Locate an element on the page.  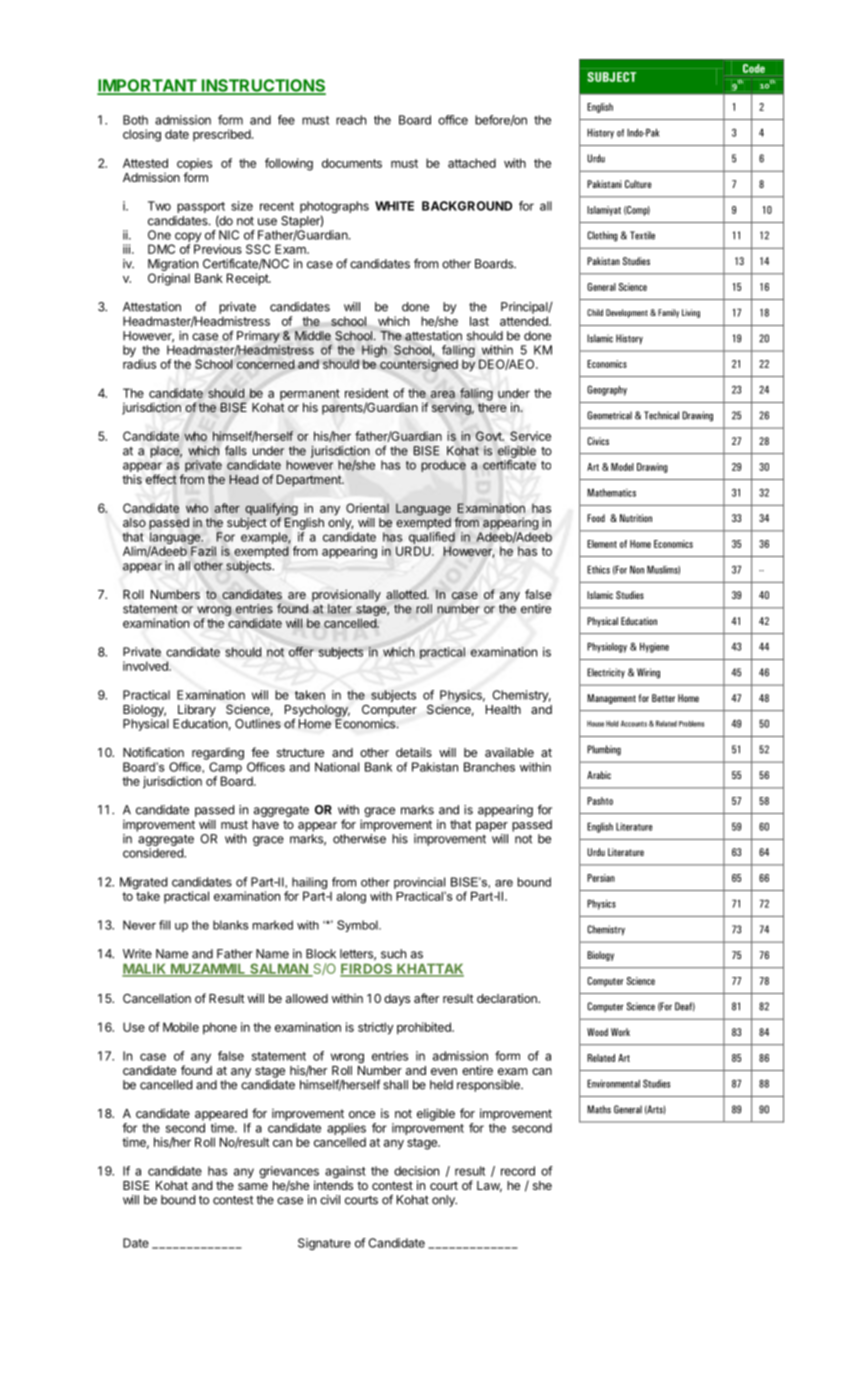
provincial is located at coordinates (419, 883).
